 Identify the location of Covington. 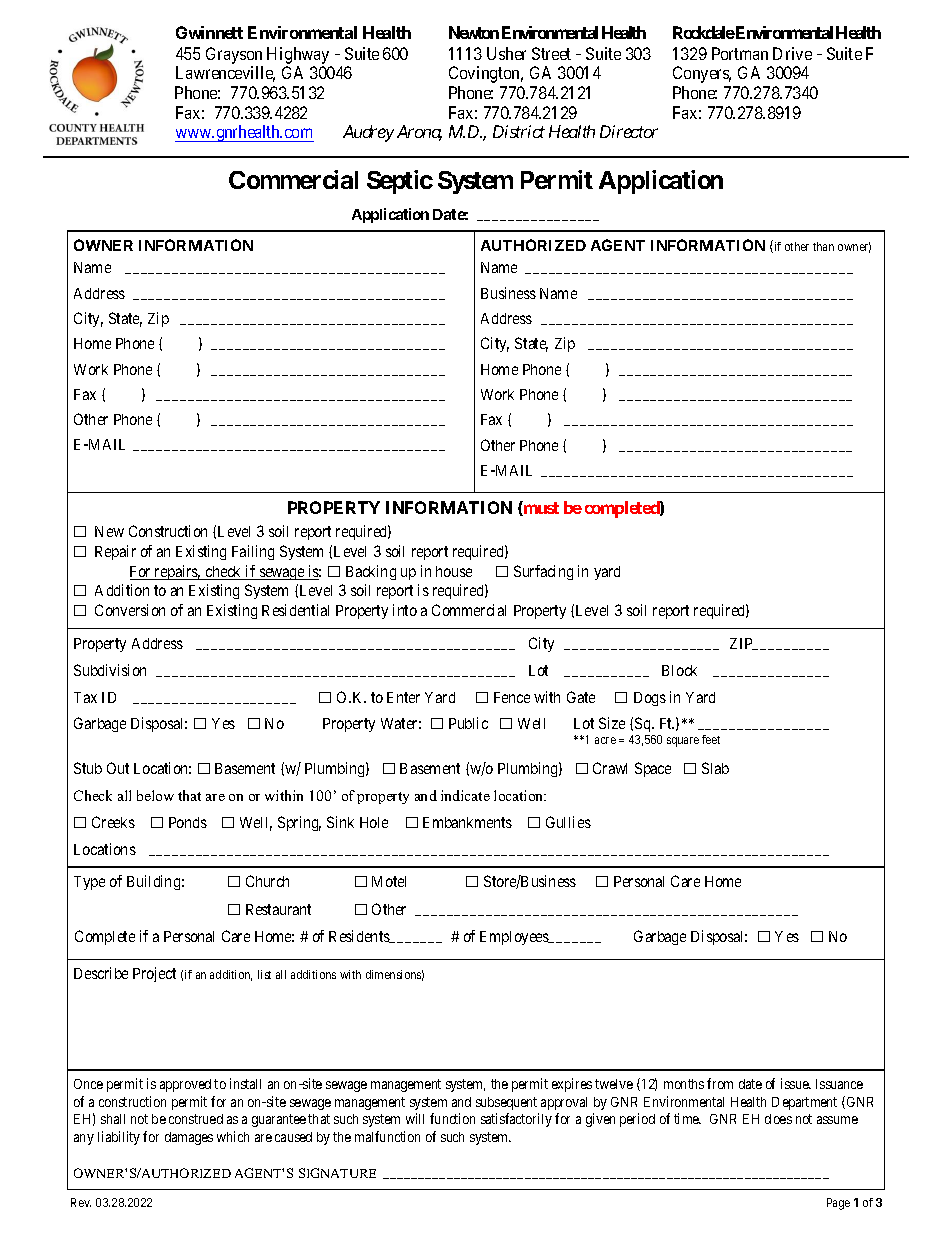
(486, 74).
